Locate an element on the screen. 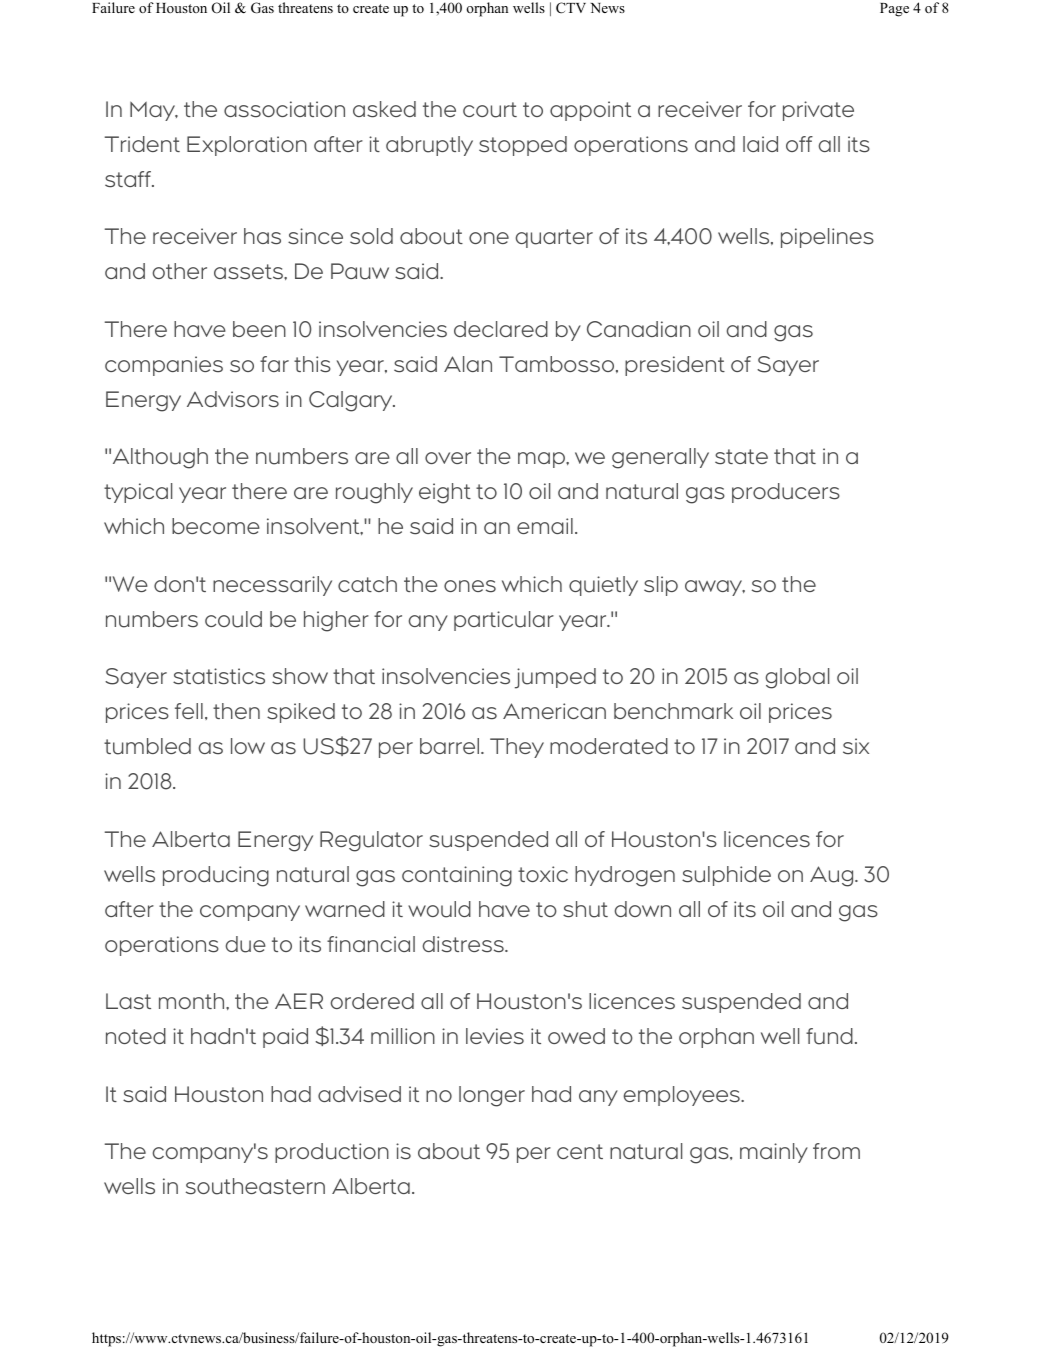  low is located at coordinates (248, 746).
